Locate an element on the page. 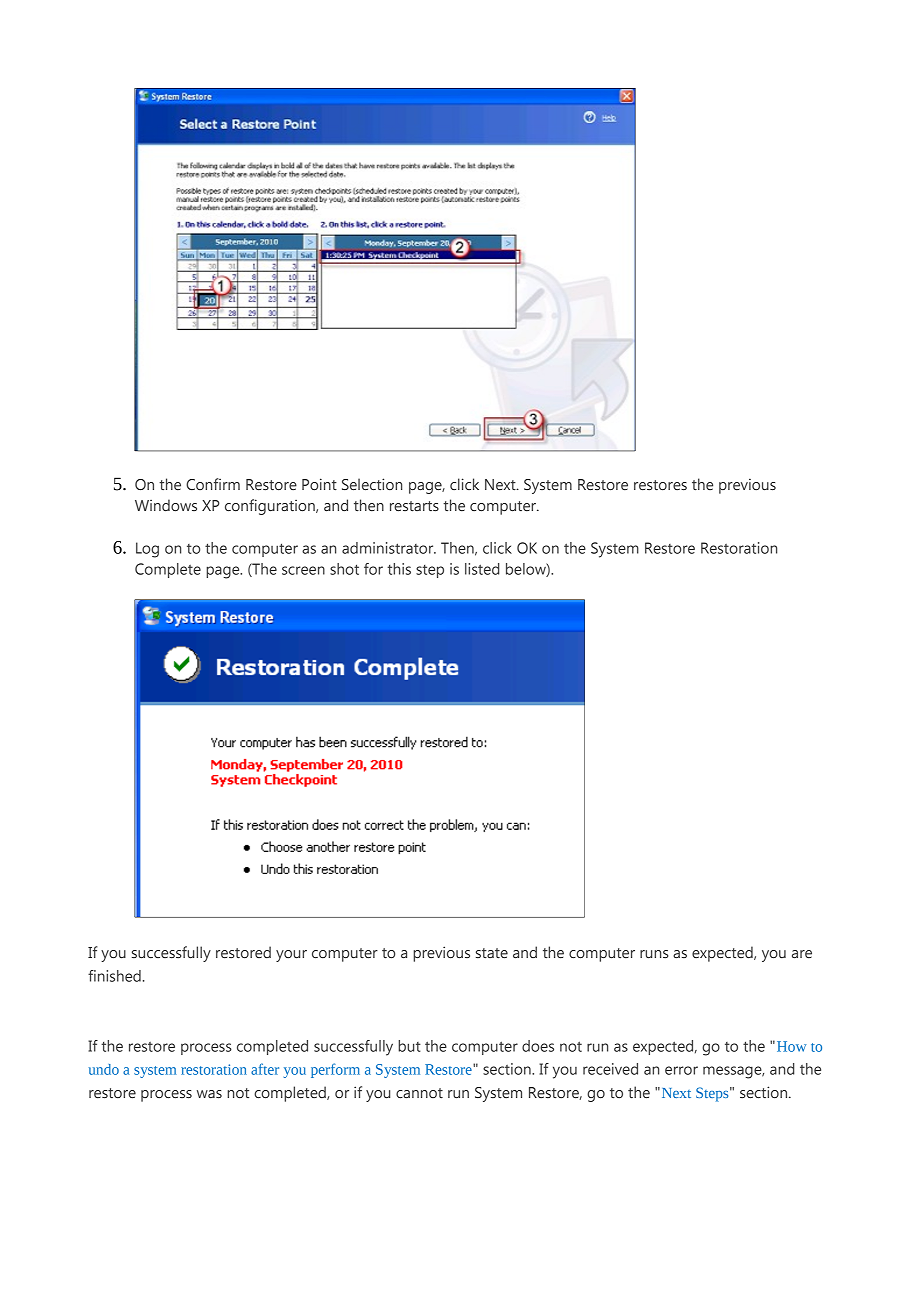 The width and height of the image is (924, 1308). your is located at coordinates (291, 956).
